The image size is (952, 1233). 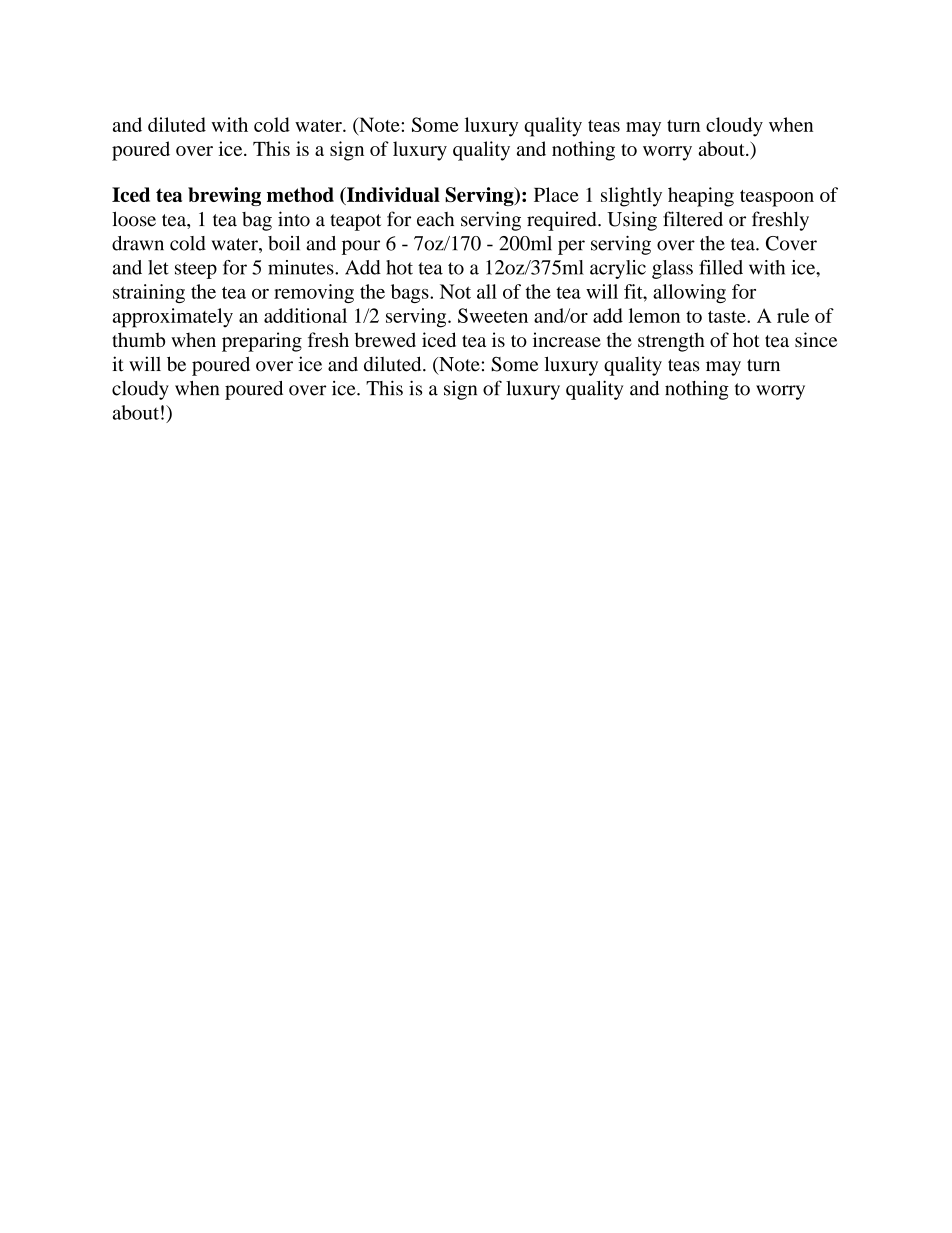 I want to click on Individual, so click(x=392, y=196).
